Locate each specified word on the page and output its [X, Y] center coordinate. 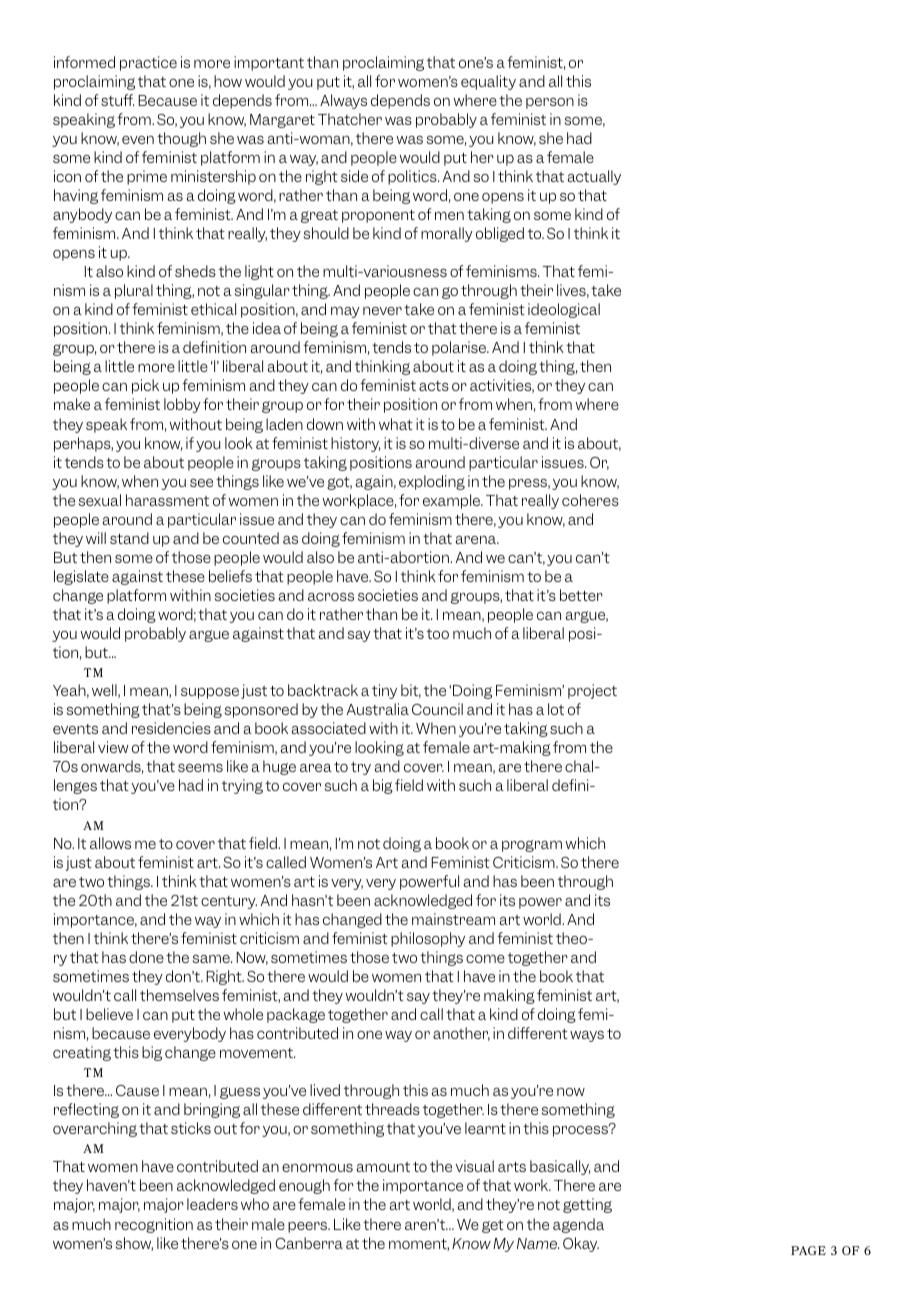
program [532, 846]
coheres [590, 500]
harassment [167, 500]
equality [488, 82]
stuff [117, 100]
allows [110, 843]
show [134, 1244]
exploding [432, 482]
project [592, 691]
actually [594, 177]
